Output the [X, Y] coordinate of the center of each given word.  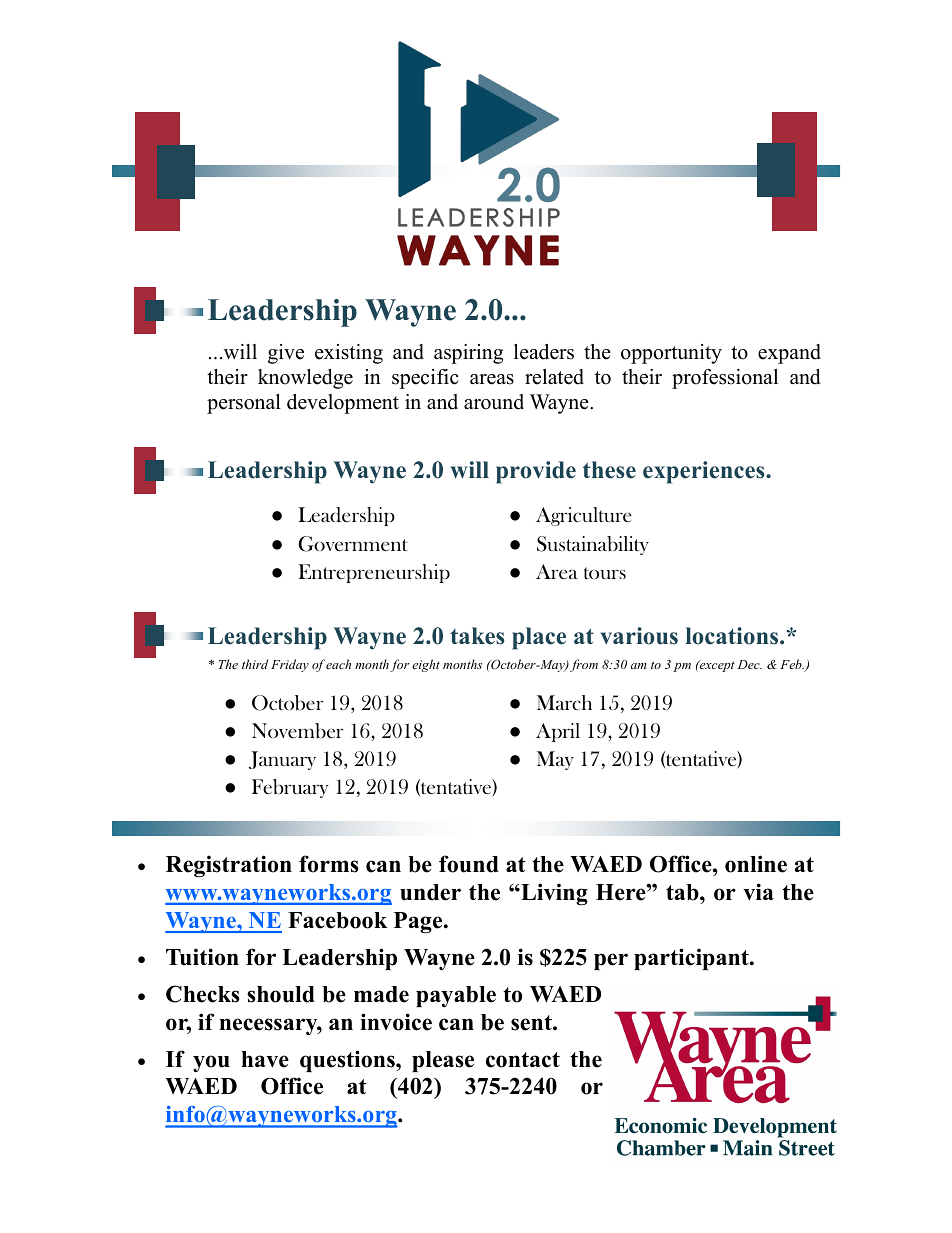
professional [725, 379]
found [469, 864]
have [265, 1059]
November [298, 730]
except [716, 666]
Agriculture [583, 516]
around [494, 402]
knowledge [305, 379]
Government [353, 544]
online [756, 864]
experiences [705, 472]
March [564, 702]
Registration [229, 866]
